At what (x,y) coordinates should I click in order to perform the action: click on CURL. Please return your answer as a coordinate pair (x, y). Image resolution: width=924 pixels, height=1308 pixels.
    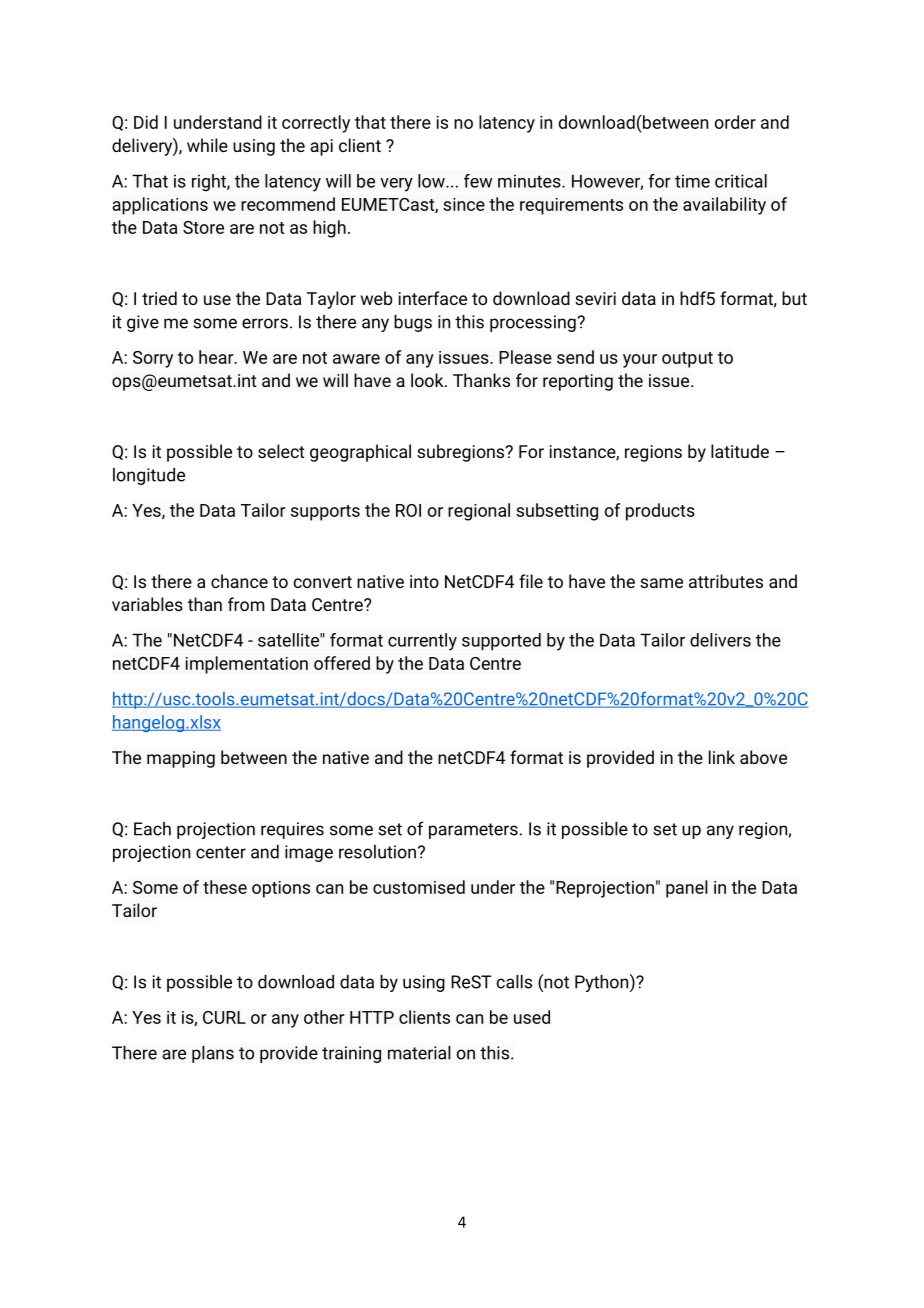
    Looking at the image, I should click on (224, 1017).
